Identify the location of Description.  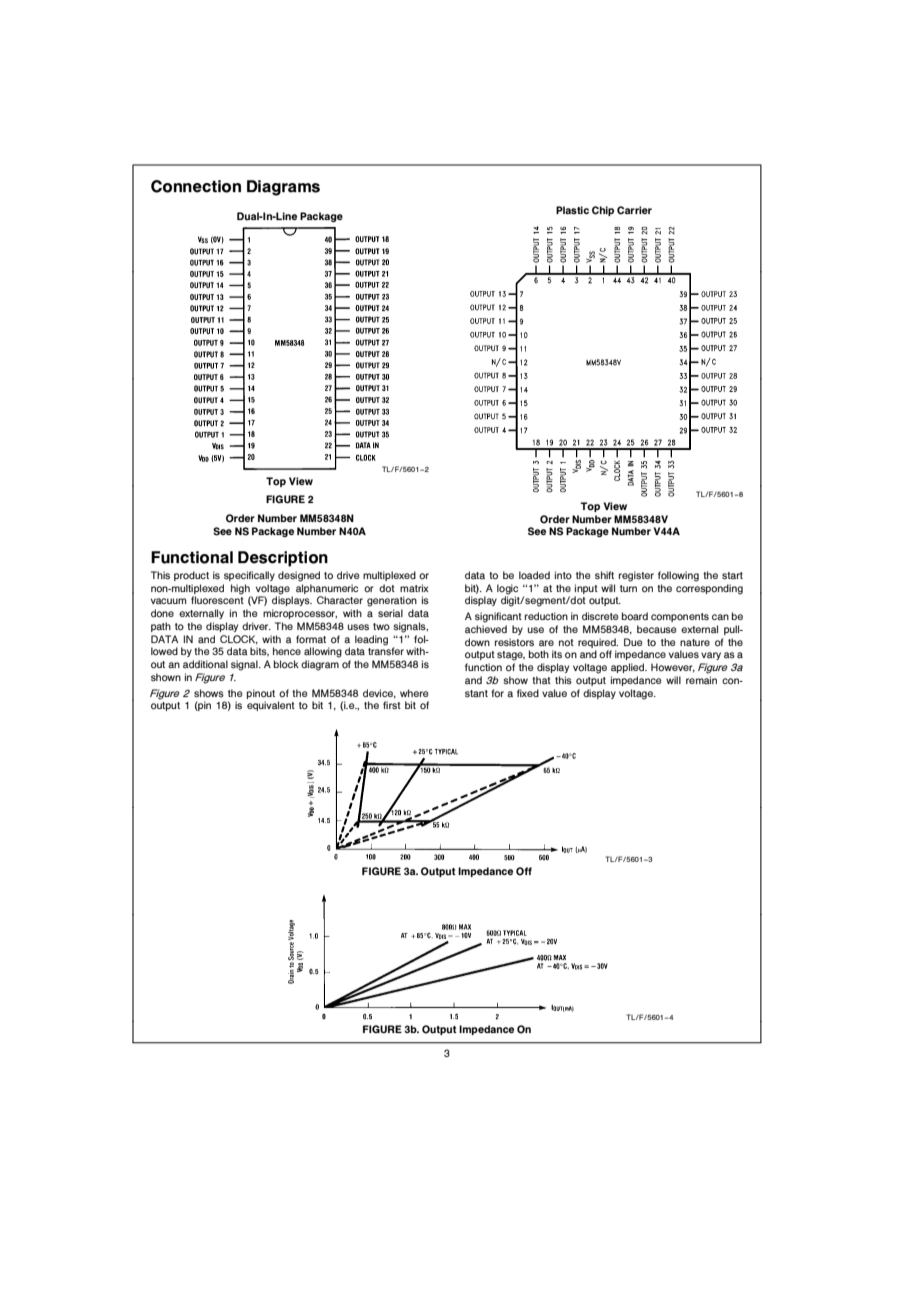
(283, 559).
